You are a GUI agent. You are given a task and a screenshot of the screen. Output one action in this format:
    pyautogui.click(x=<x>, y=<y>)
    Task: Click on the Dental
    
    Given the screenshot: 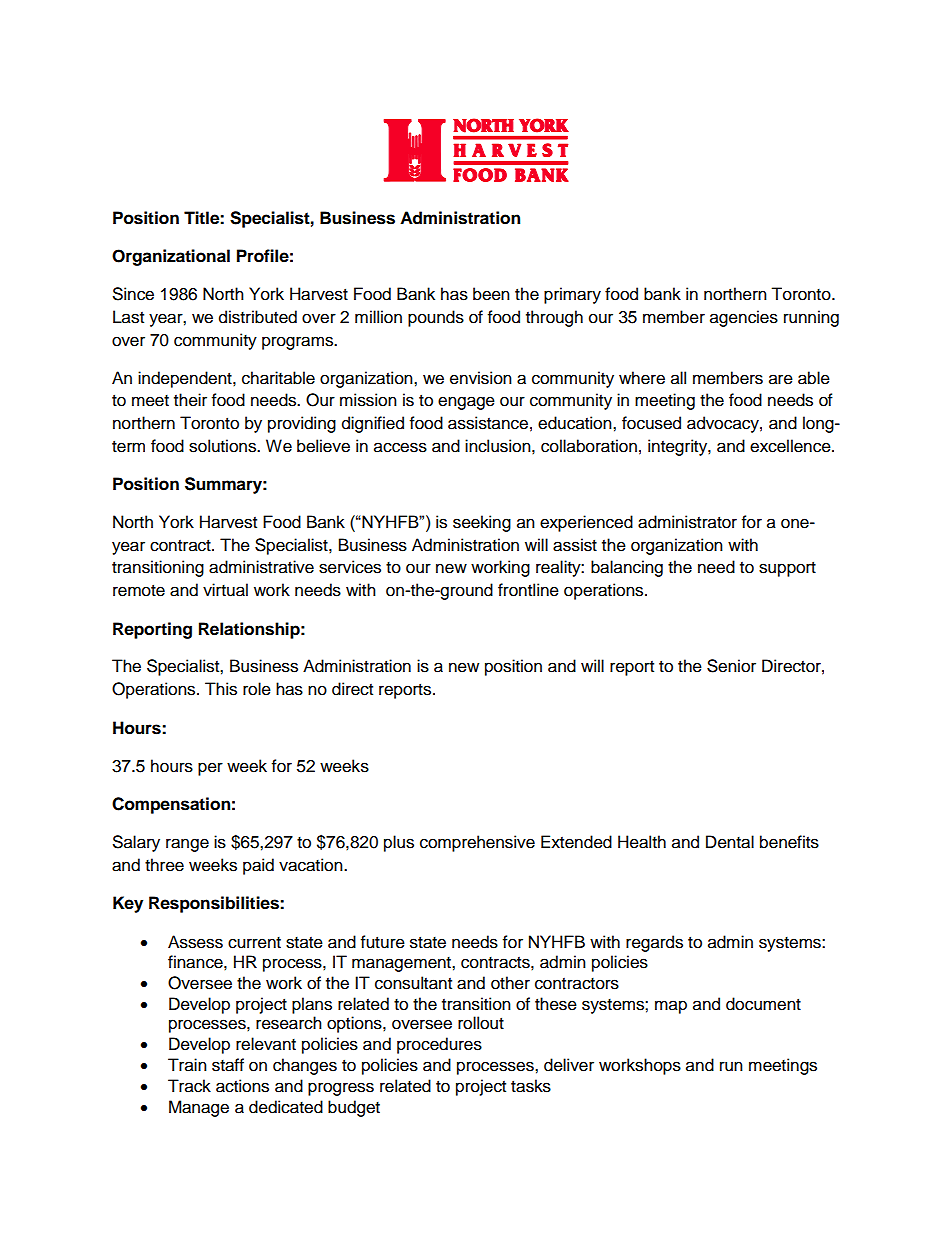 What is the action you would take?
    pyautogui.click(x=730, y=842)
